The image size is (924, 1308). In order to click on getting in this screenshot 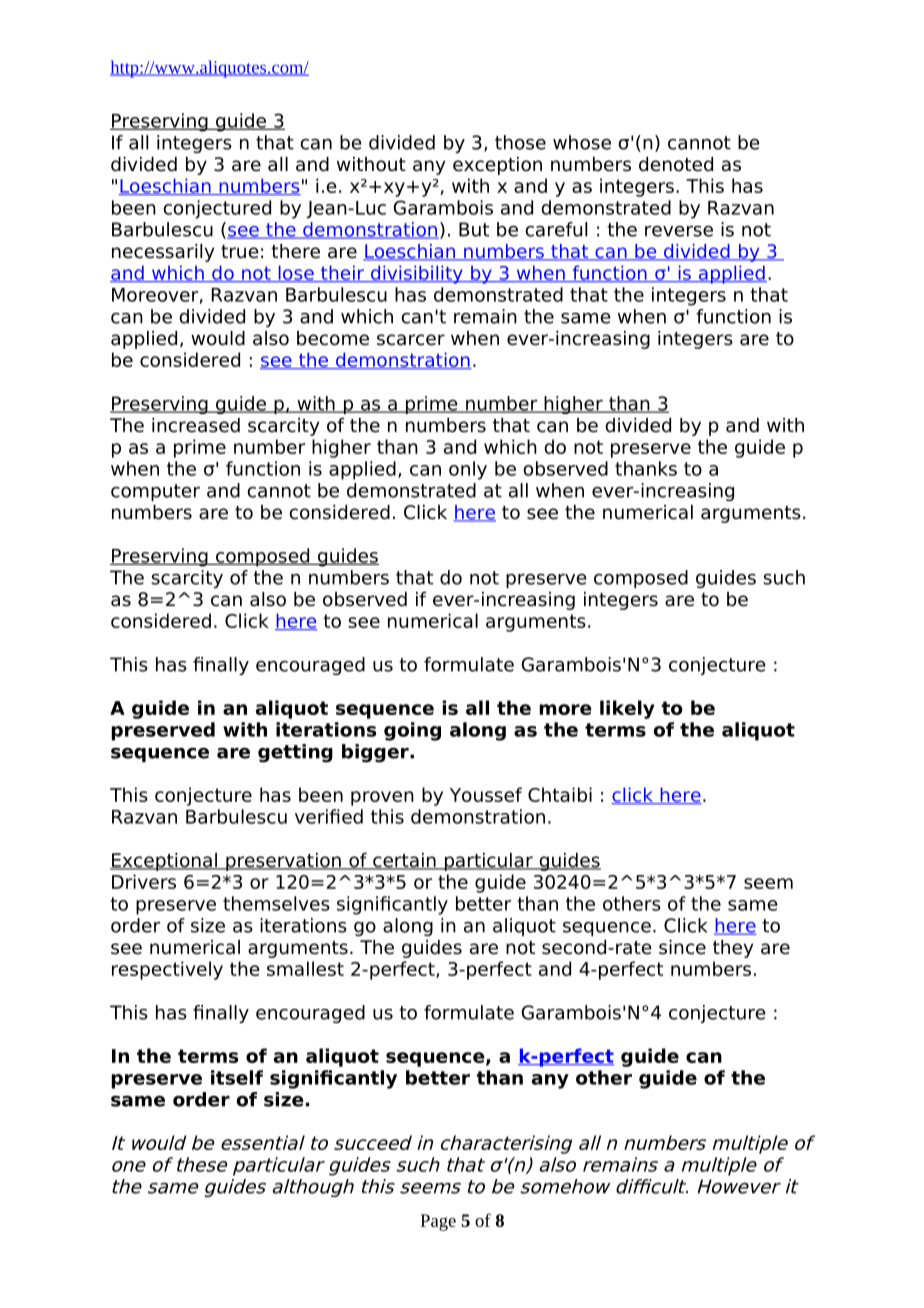, I will do `click(295, 753)`.
